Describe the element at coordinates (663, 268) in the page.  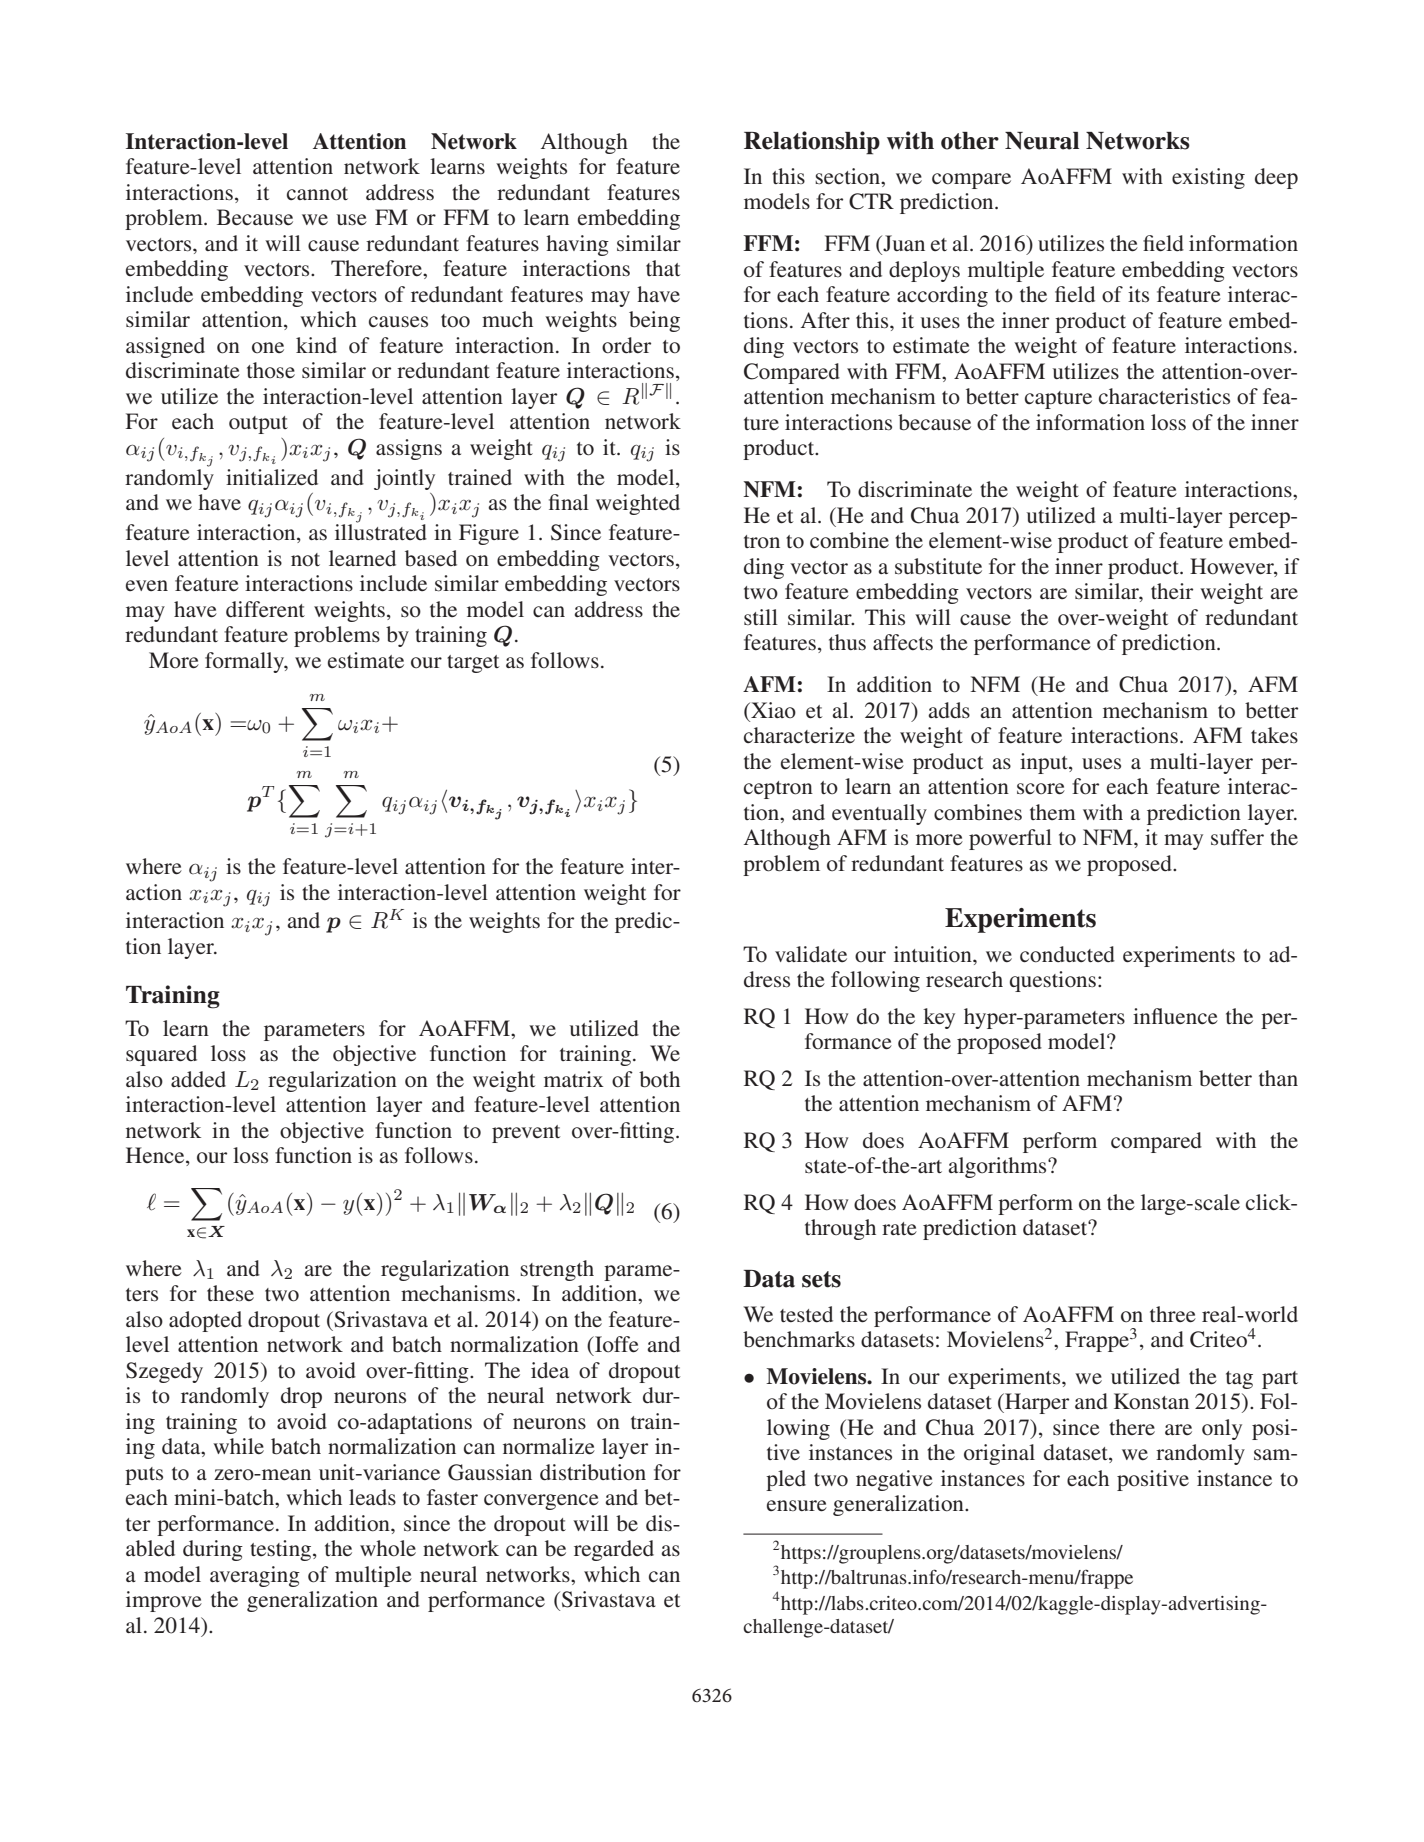
I see `that` at that location.
